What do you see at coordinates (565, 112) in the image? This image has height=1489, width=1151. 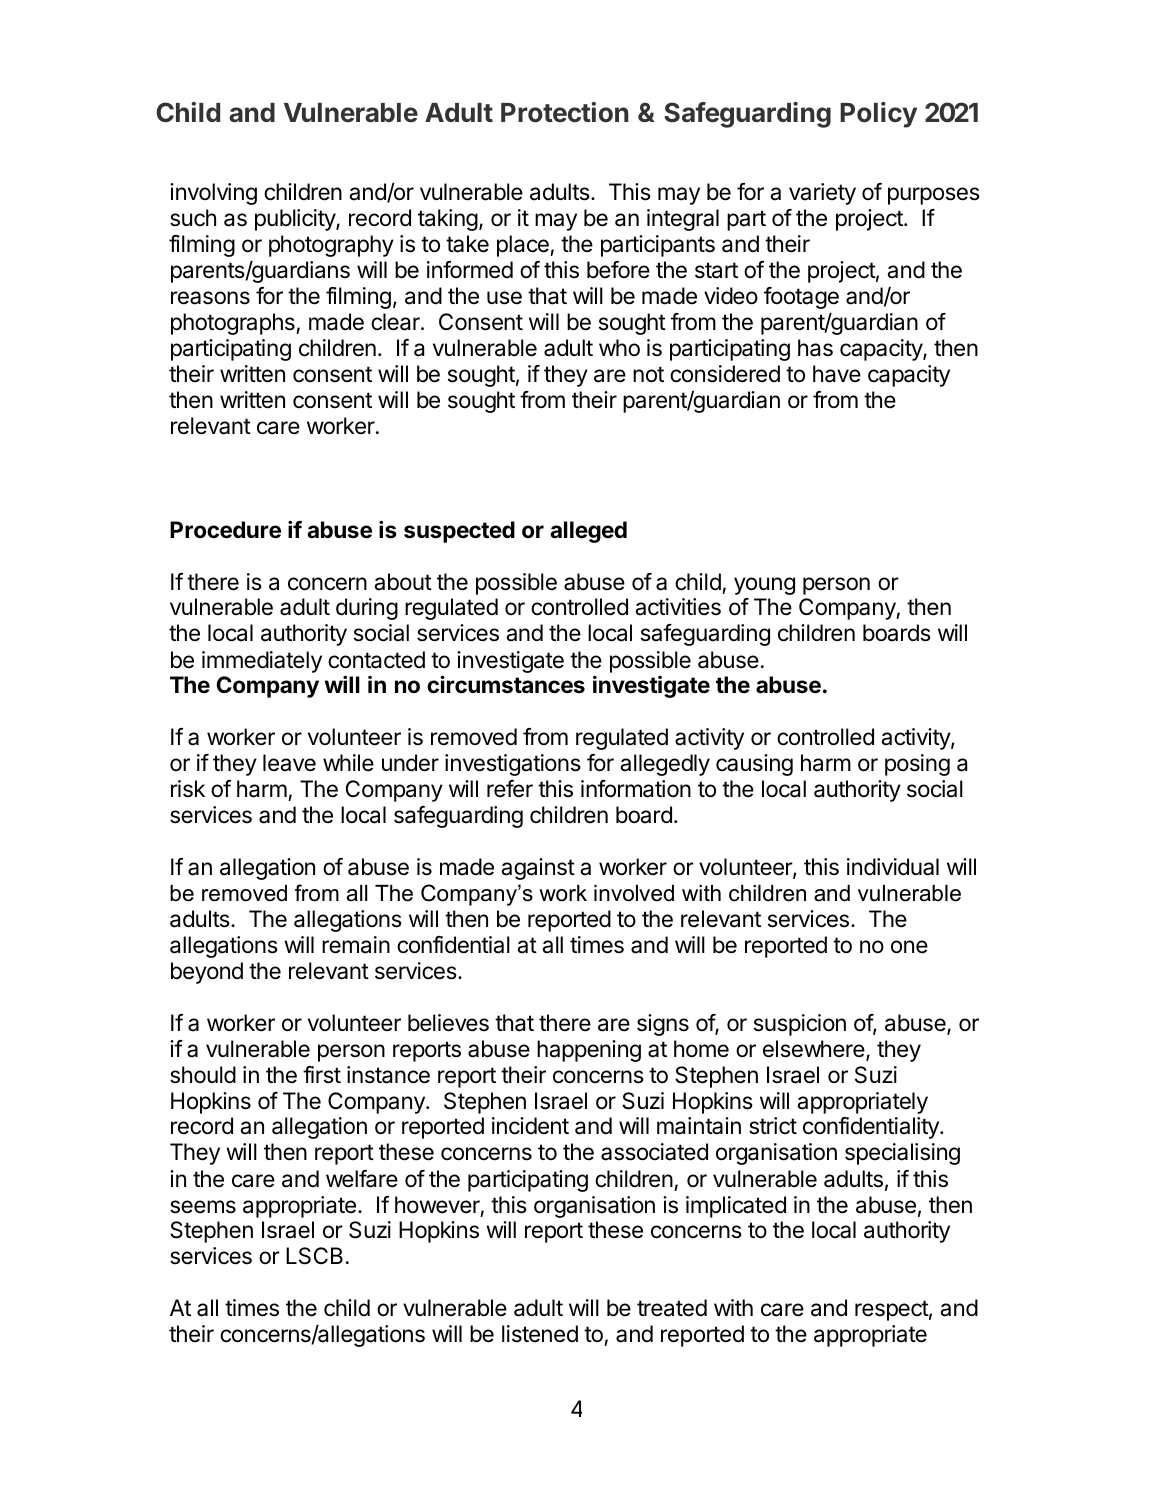 I see `Protection` at bounding box center [565, 112].
